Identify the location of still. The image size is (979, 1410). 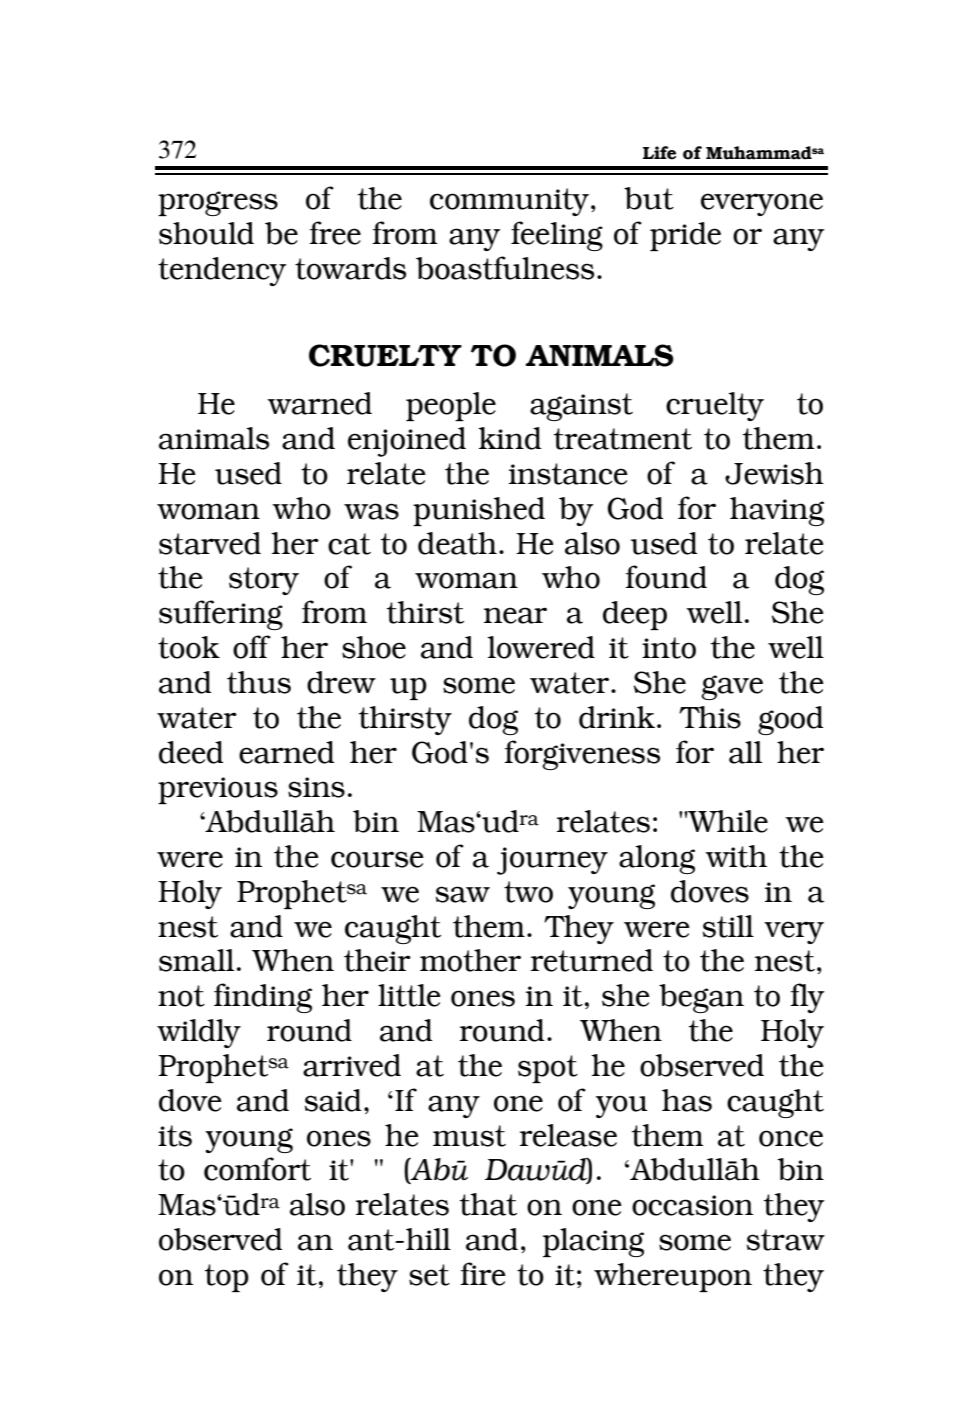
(728, 926).
